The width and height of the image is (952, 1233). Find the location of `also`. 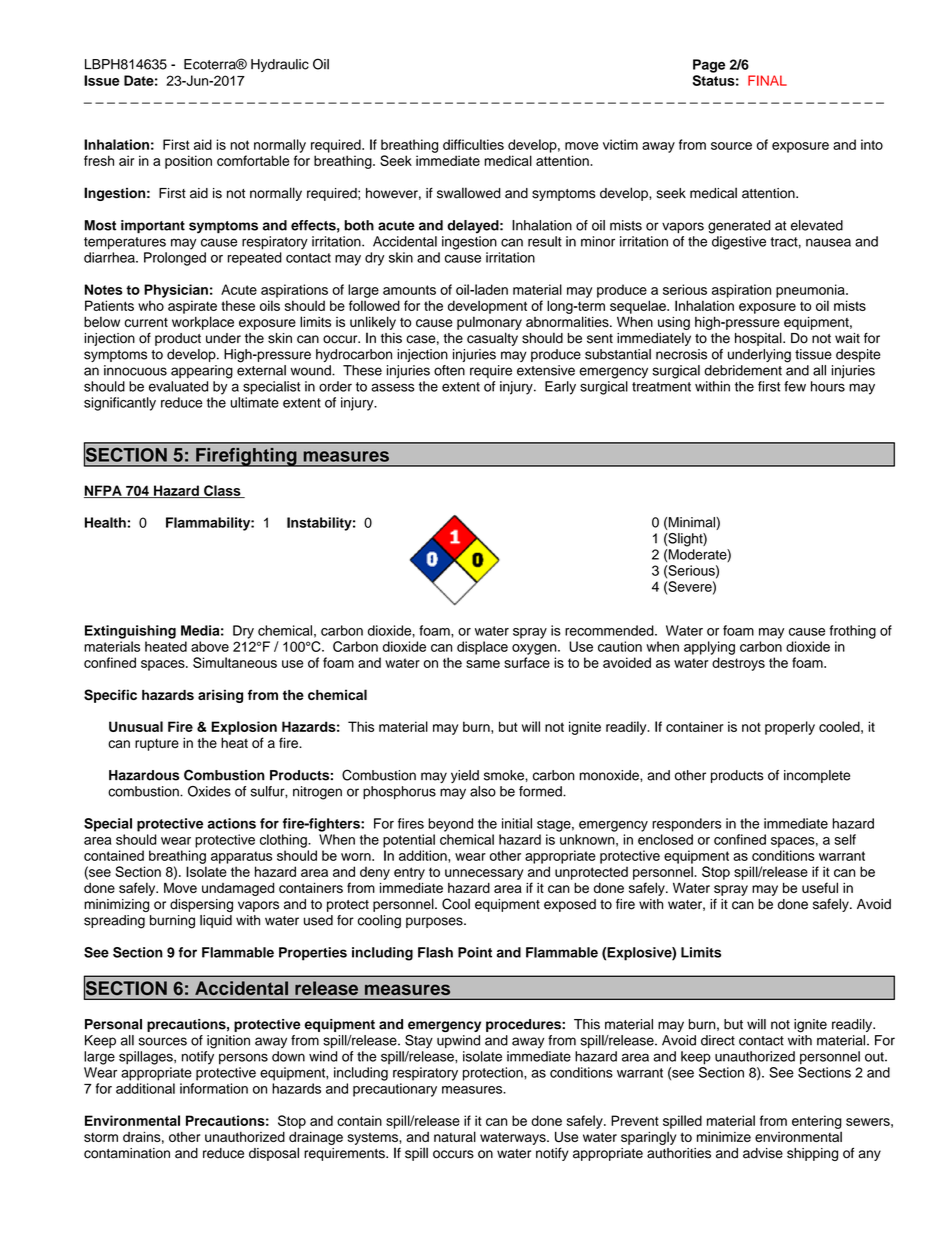

also is located at coordinates (483, 791).
